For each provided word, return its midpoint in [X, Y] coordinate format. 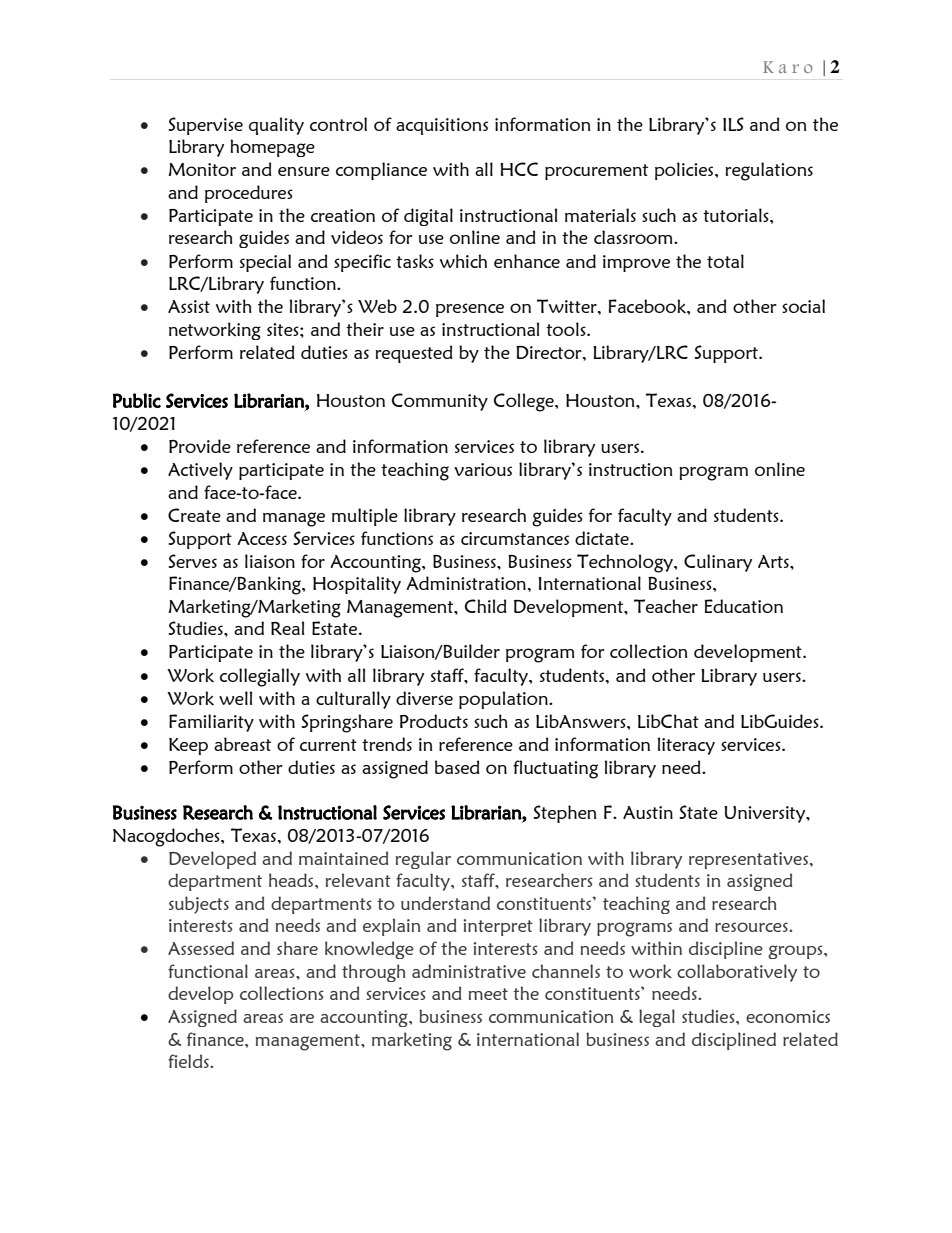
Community [440, 402]
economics [788, 1016]
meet [488, 994]
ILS [733, 124]
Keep [188, 746]
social [803, 306]
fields [189, 1061]
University [766, 814]
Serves [192, 561]
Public [137, 400]
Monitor [202, 169]
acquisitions [442, 126]
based [457, 767]
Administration [466, 583]
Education [744, 606]
